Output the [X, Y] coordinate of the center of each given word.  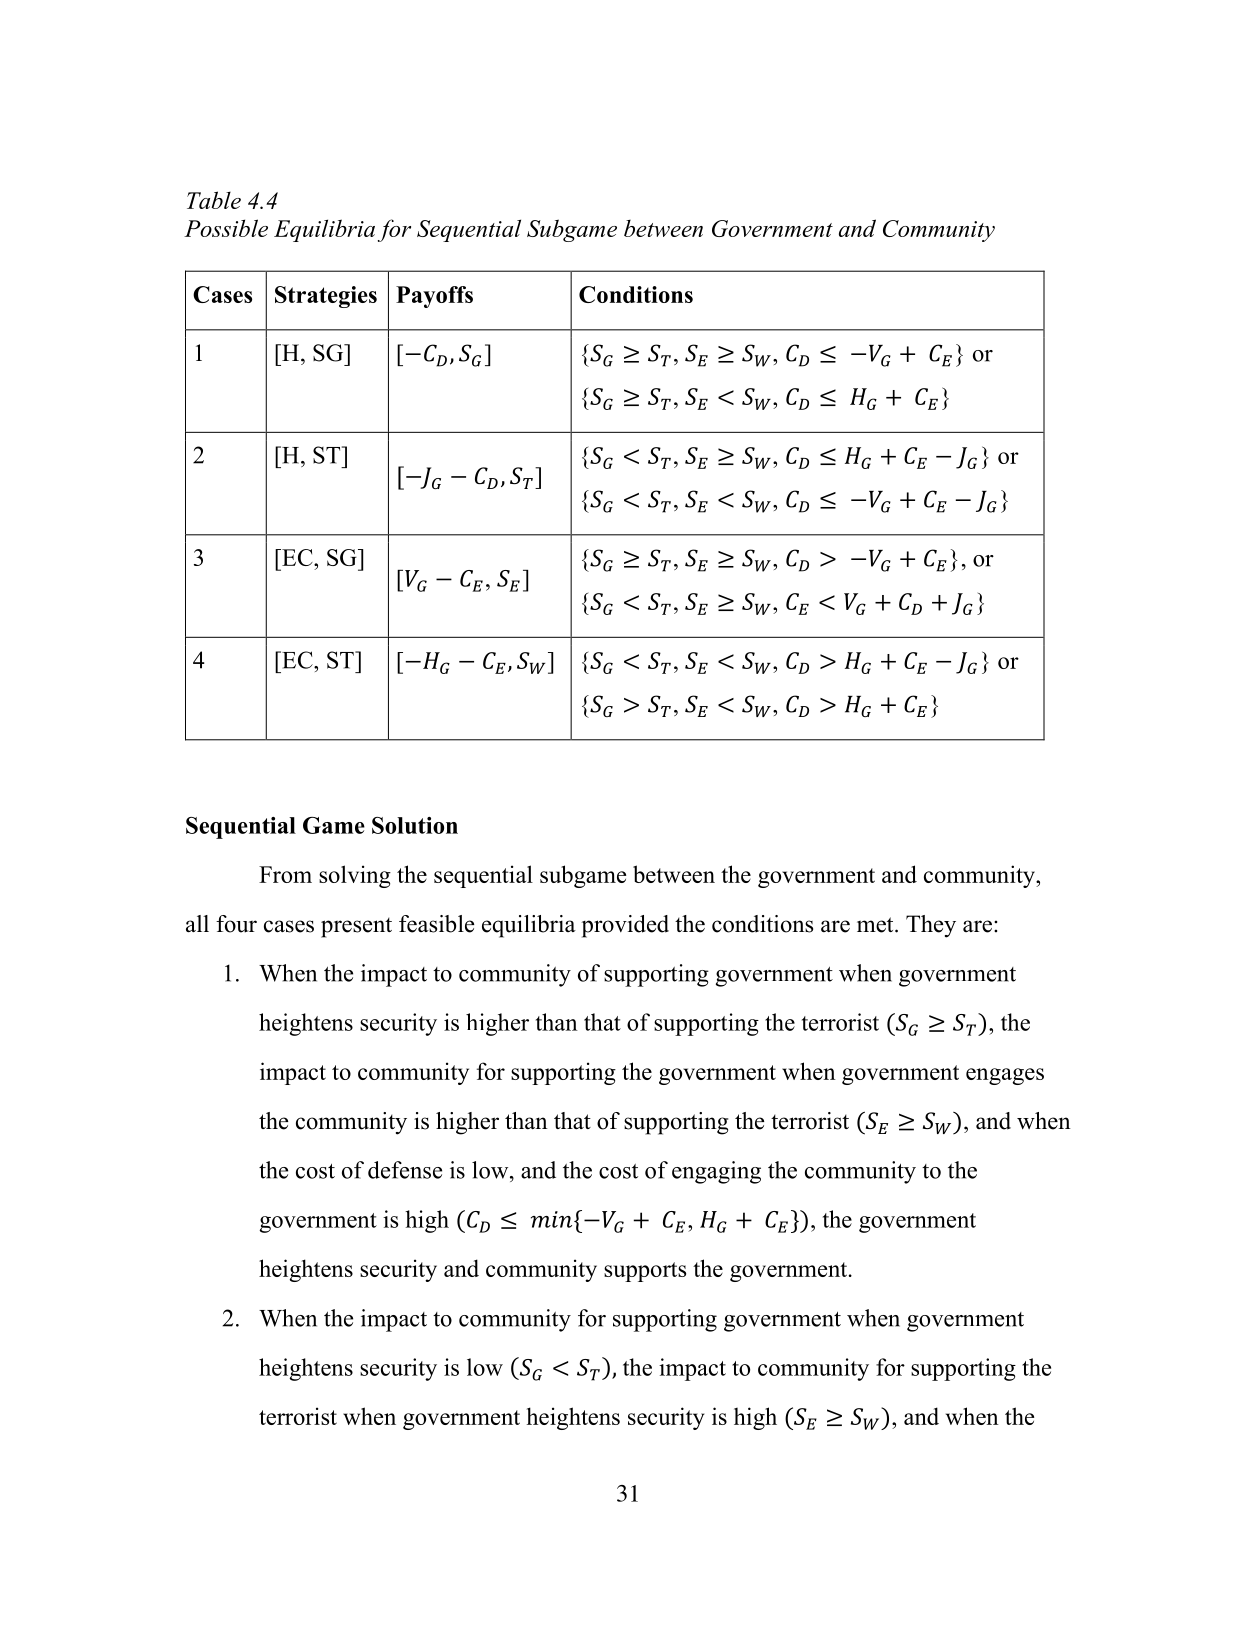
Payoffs [434, 297]
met [876, 925]
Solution [415, 825]
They [931, 926]
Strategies [326, 297]
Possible [226, 228]
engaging [716, 1172]
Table [214, 200]
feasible [436, 924]
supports [645, 1272]
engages [1005, 1076]
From [285, 874]
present [356, 928]
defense [405, 1170]
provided [625, 926]
